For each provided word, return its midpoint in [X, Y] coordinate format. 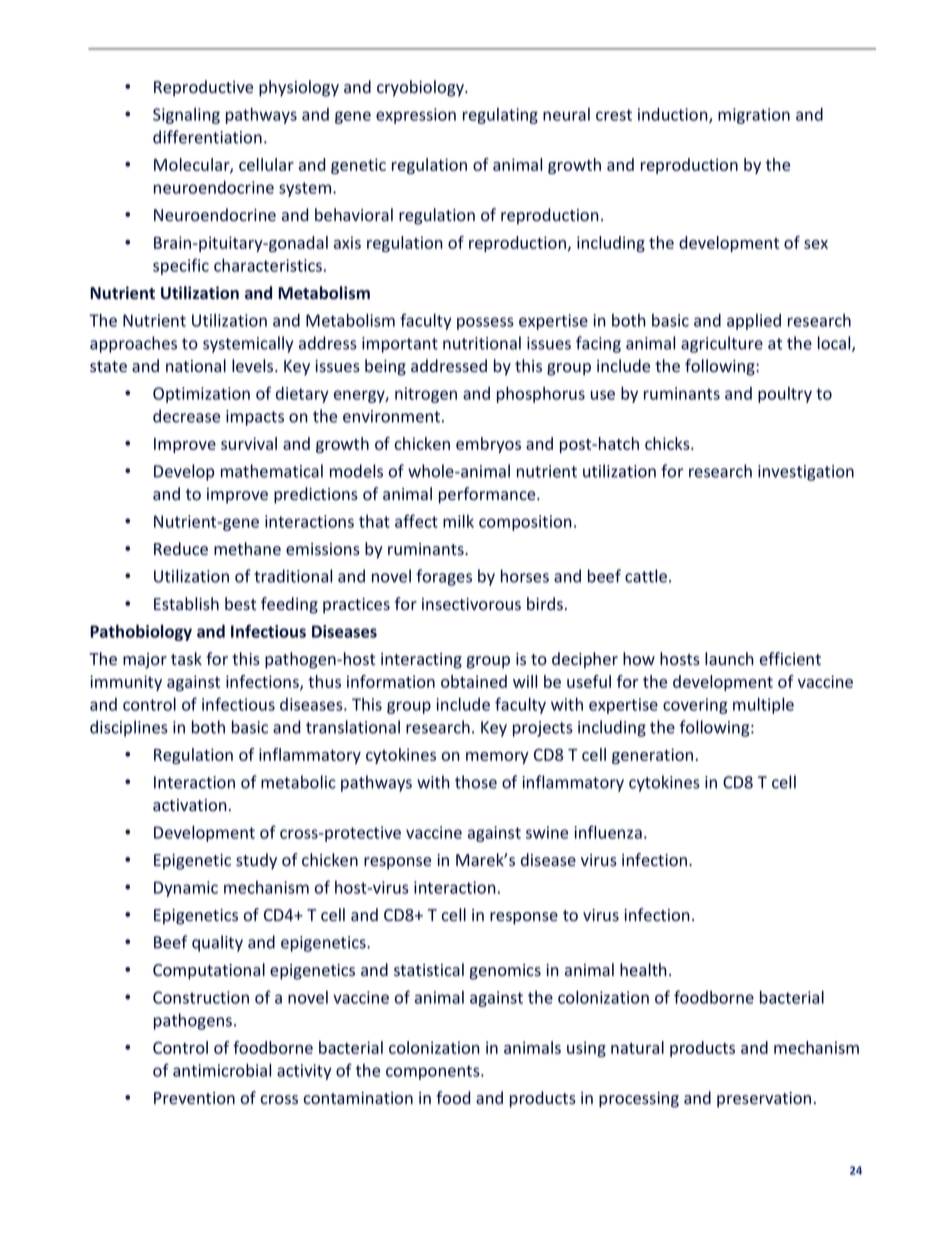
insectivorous [471, 604]
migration [754, 116]
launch [729, 659]
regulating [500, 116]
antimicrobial [222, 1070]
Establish [186, 603]
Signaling [186, 116]
